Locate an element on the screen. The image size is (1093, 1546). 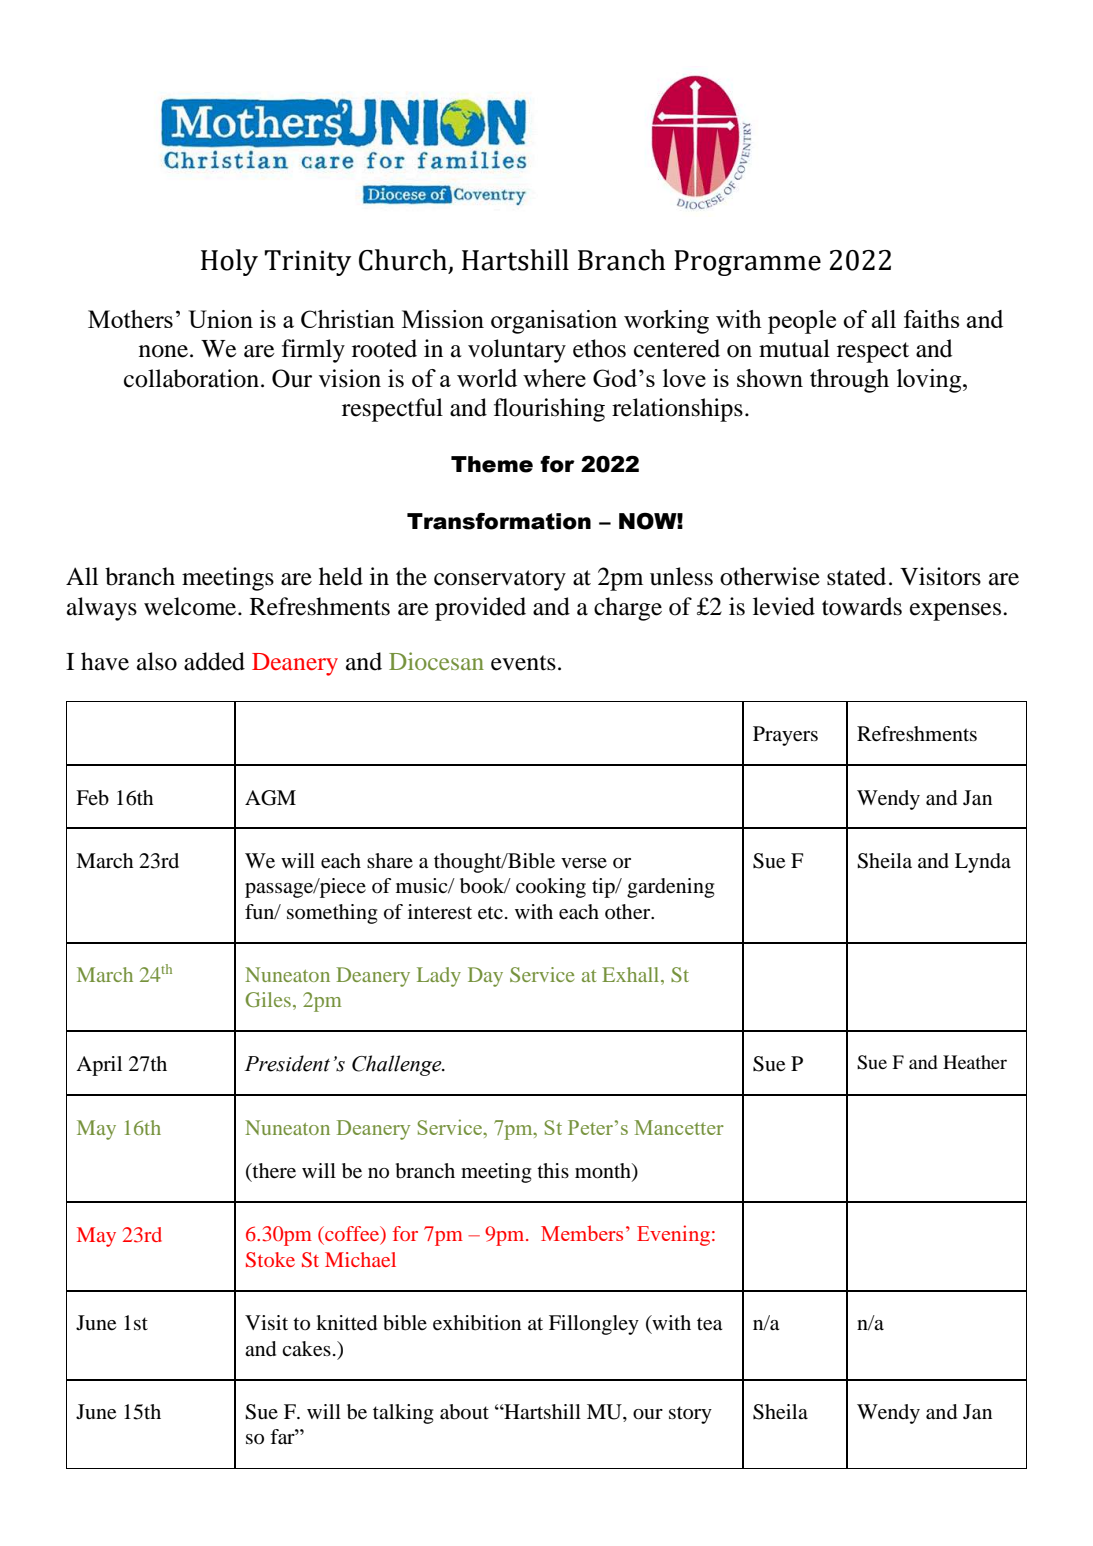
Day is located at coordinates (485, 977).
